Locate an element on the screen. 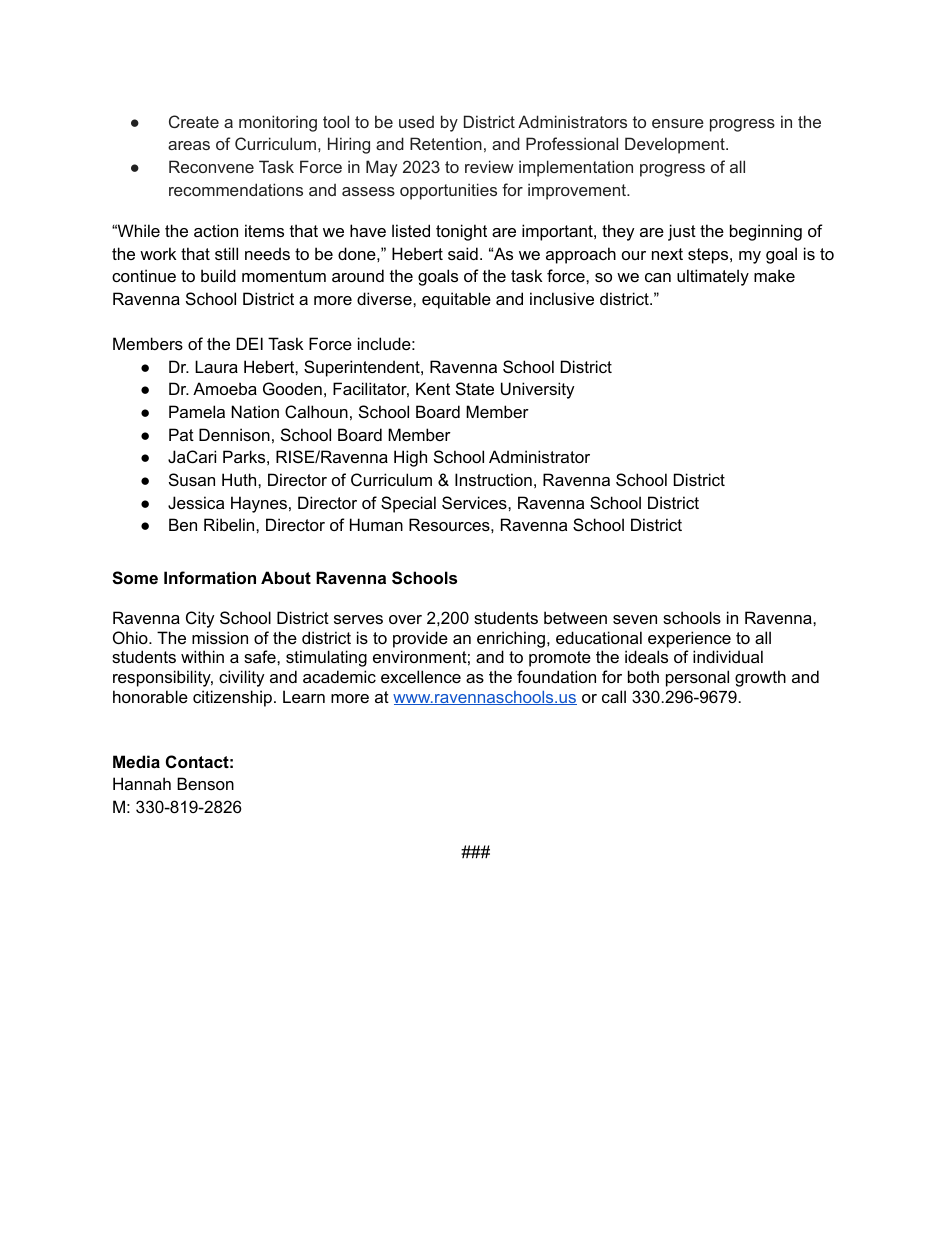 This screenshot has height=1233, width=952. Benson is located at coordinates (205, 783).
